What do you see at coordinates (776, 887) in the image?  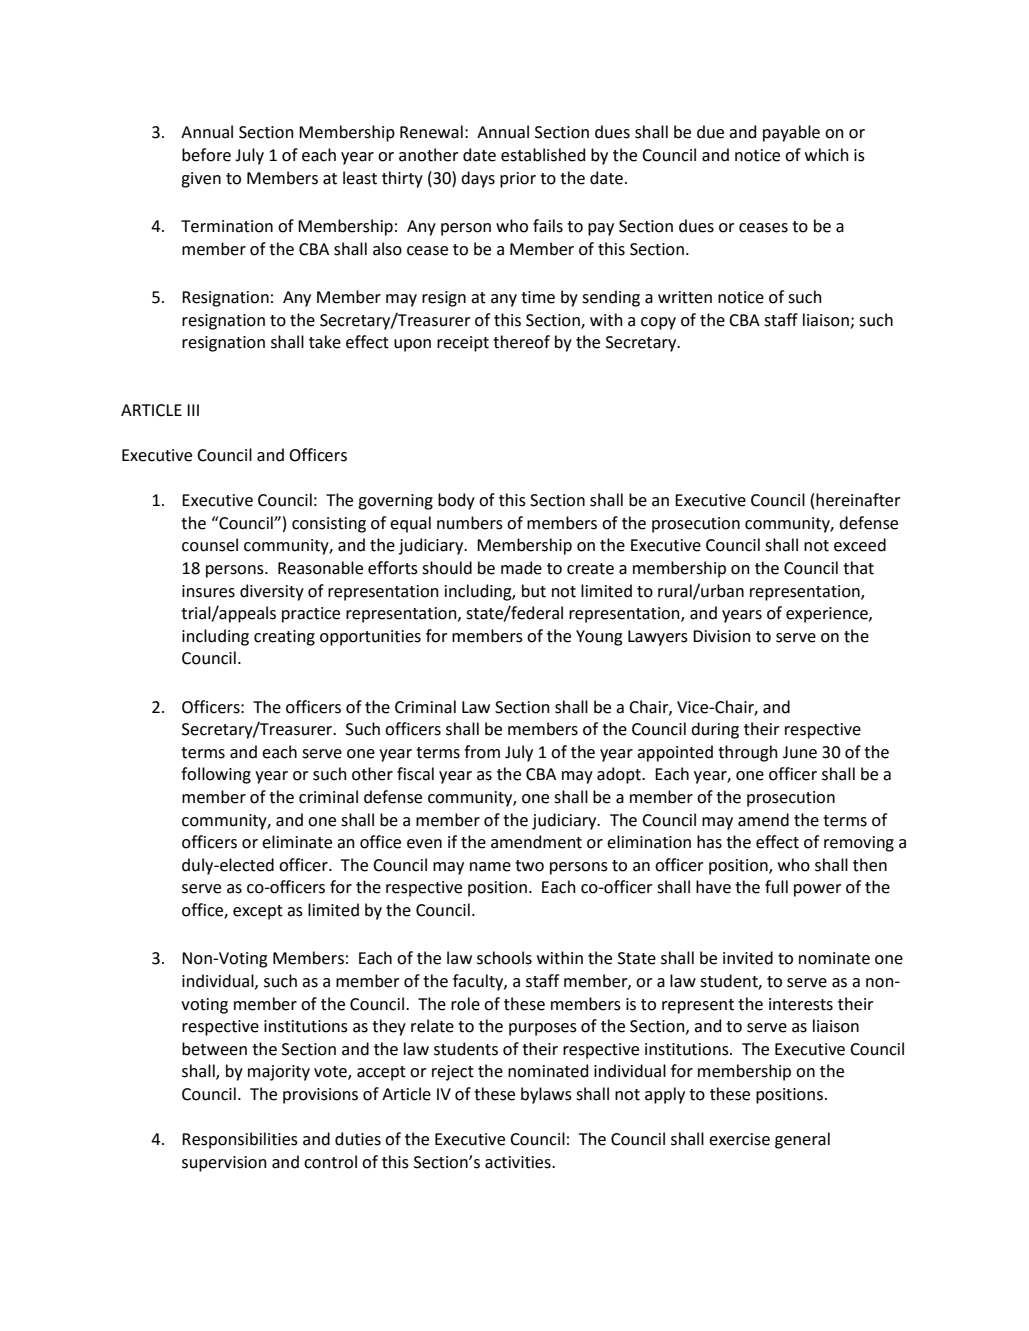 I see `full` at bounding box center [776, 887].
